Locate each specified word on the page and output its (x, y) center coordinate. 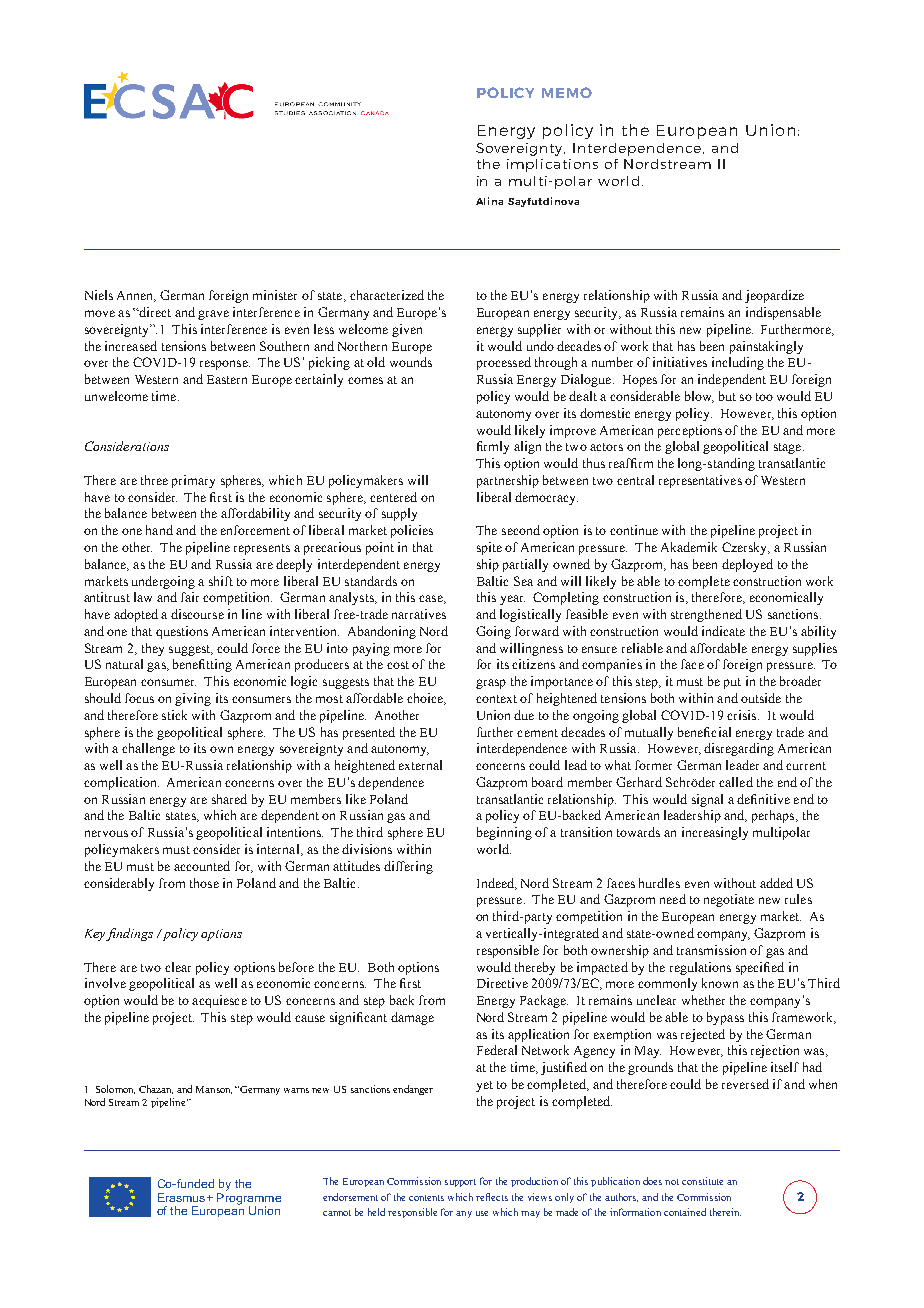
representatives (700, 481)
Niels (99, 295)
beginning (504, 833)
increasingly (715, 833)
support (460, 1183)
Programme (249, 1200)
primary (193, 481)
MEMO (567, 92)
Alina (489, 201)
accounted (202, 866)
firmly (493, 447)
